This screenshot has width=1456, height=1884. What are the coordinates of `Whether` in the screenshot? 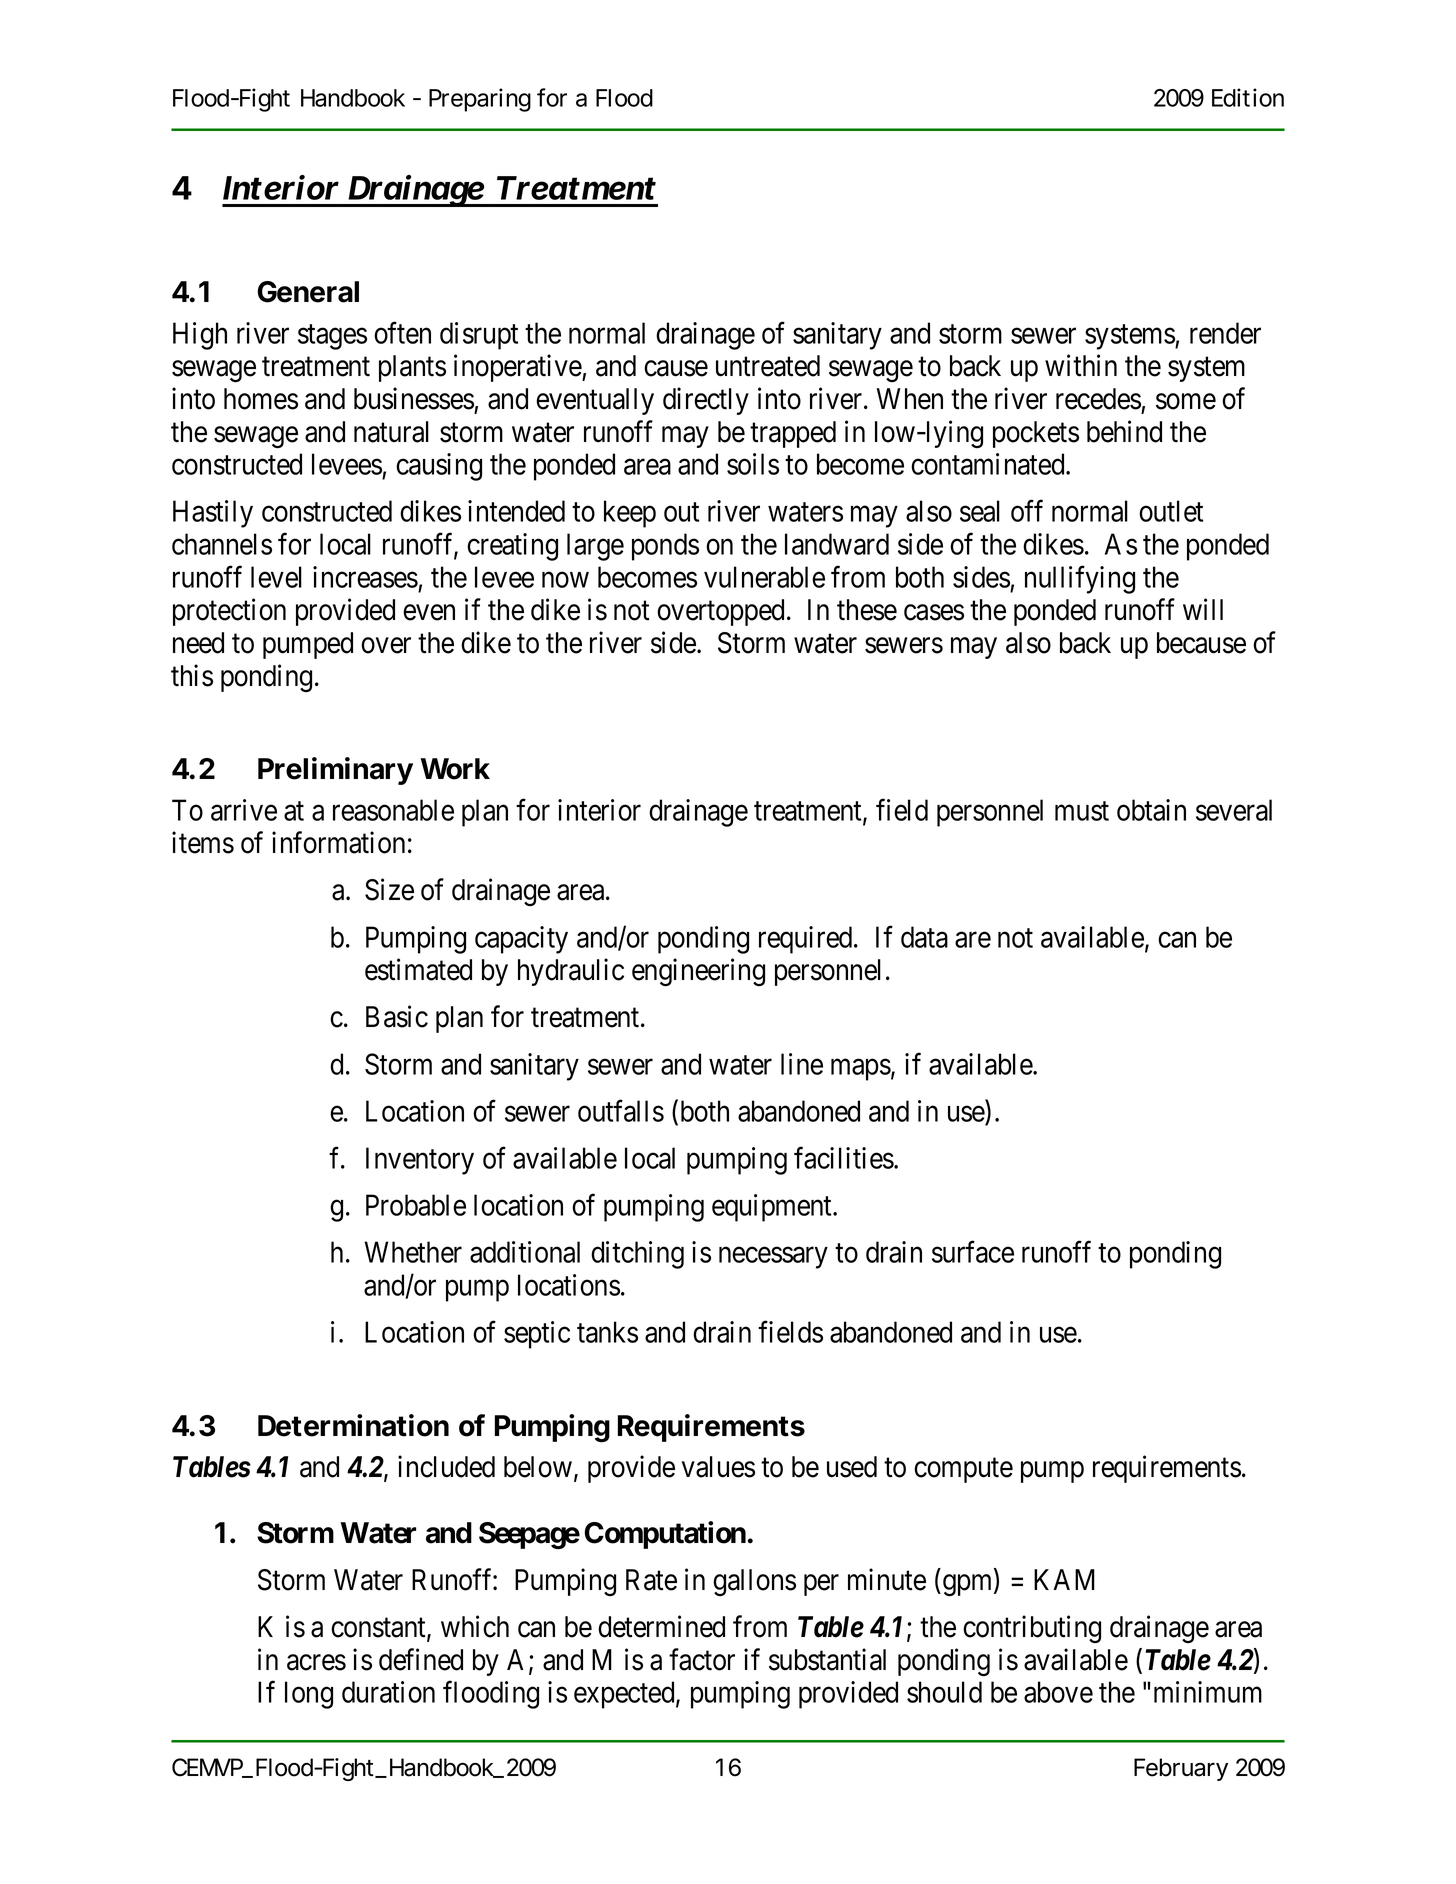 It's located at (413, 1252).
